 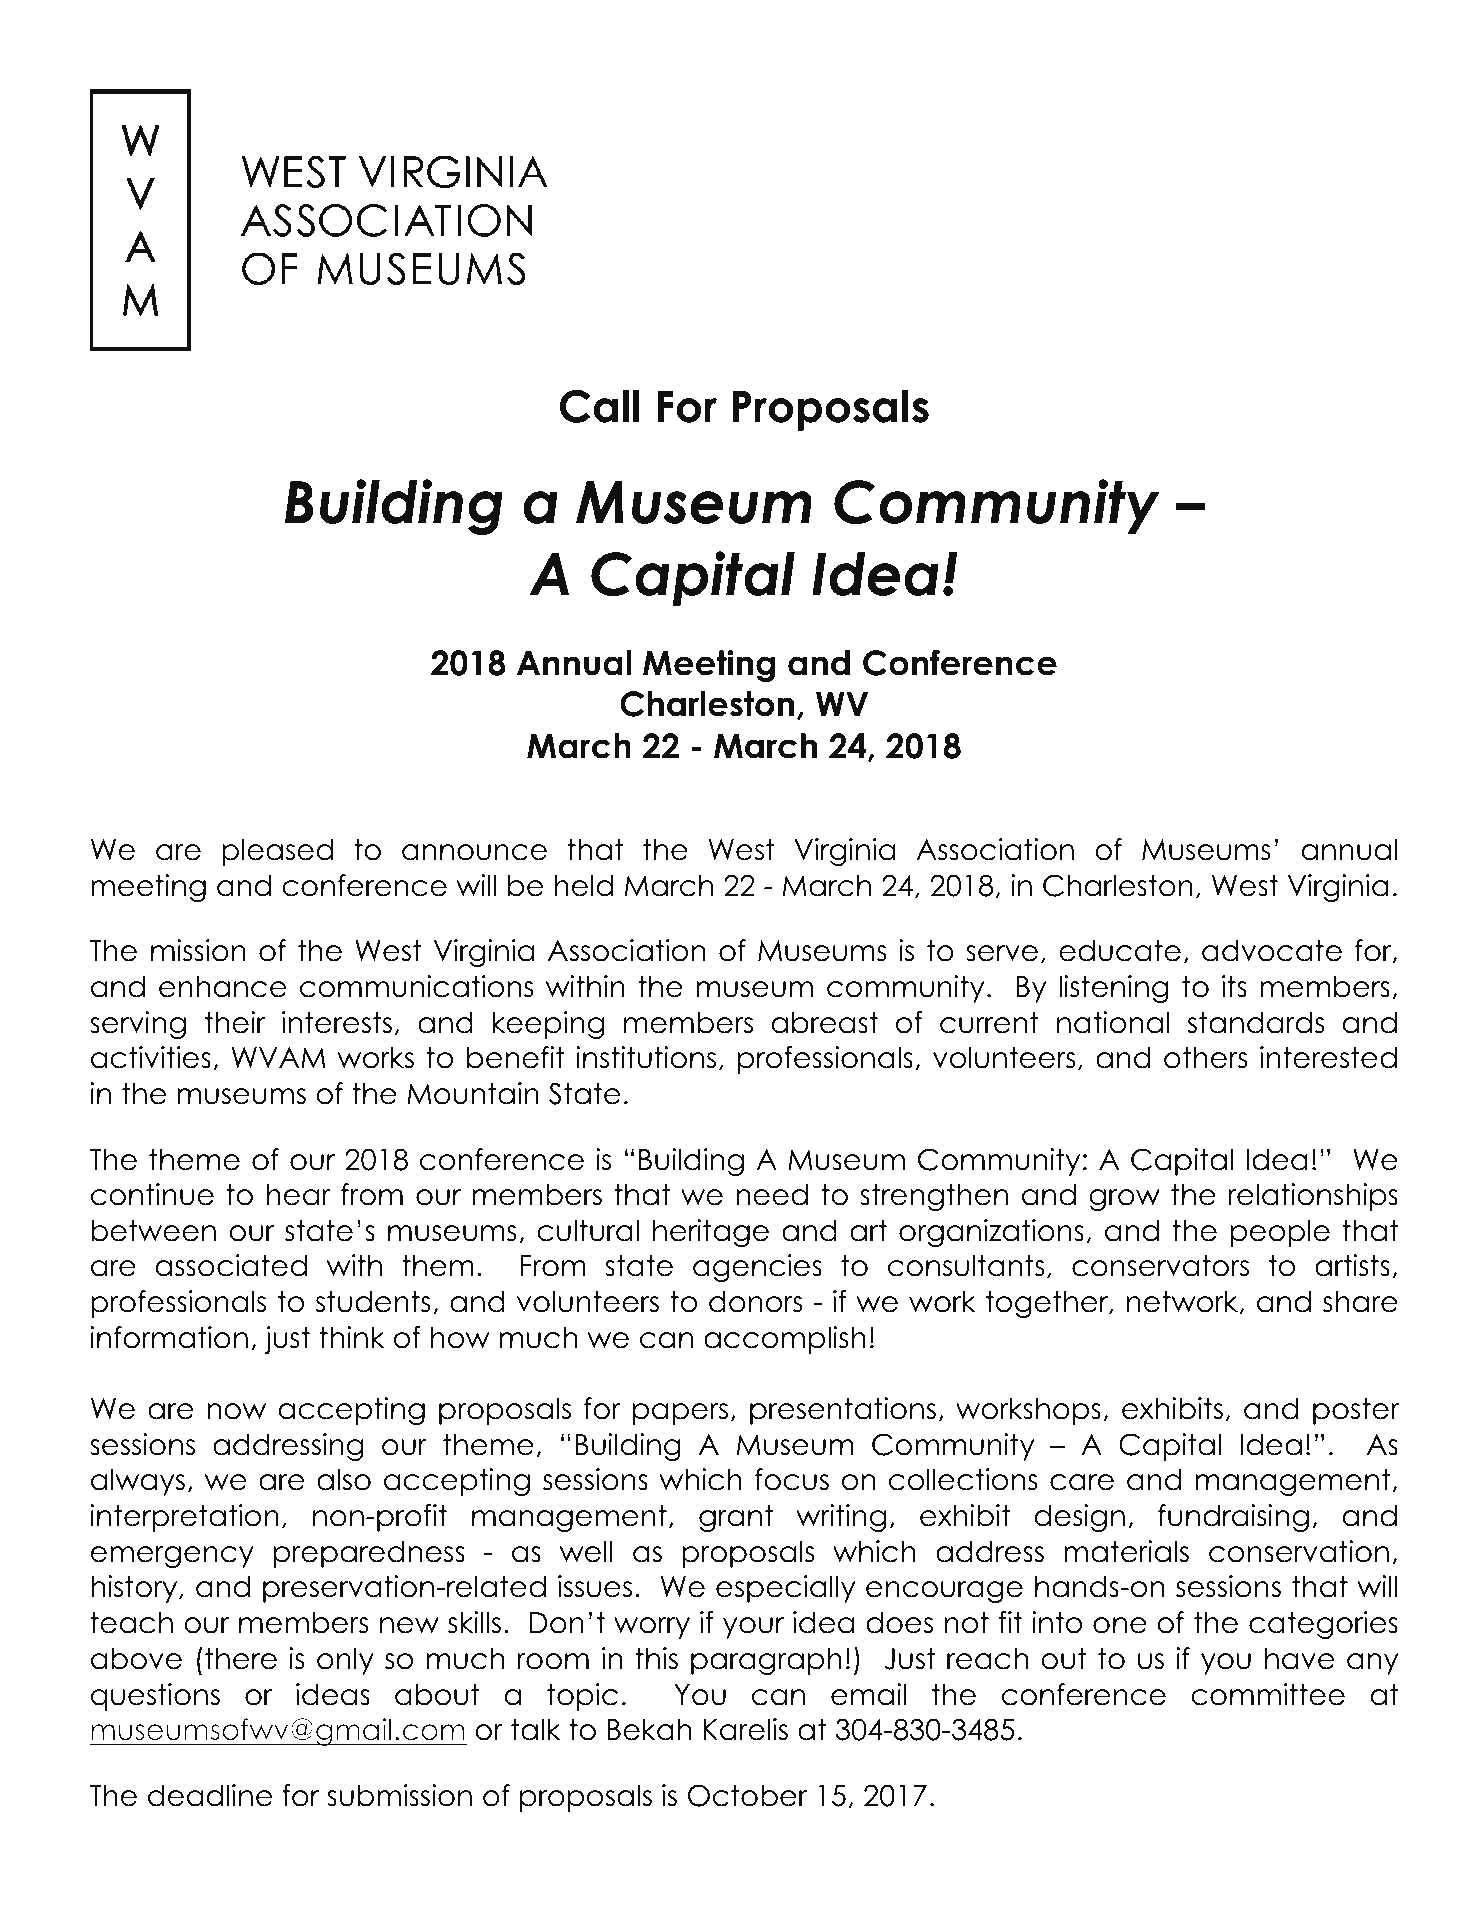 What do you see at coordinates (235, 1022) in the image?
I see `their` at bounding box center [235, 1022].
